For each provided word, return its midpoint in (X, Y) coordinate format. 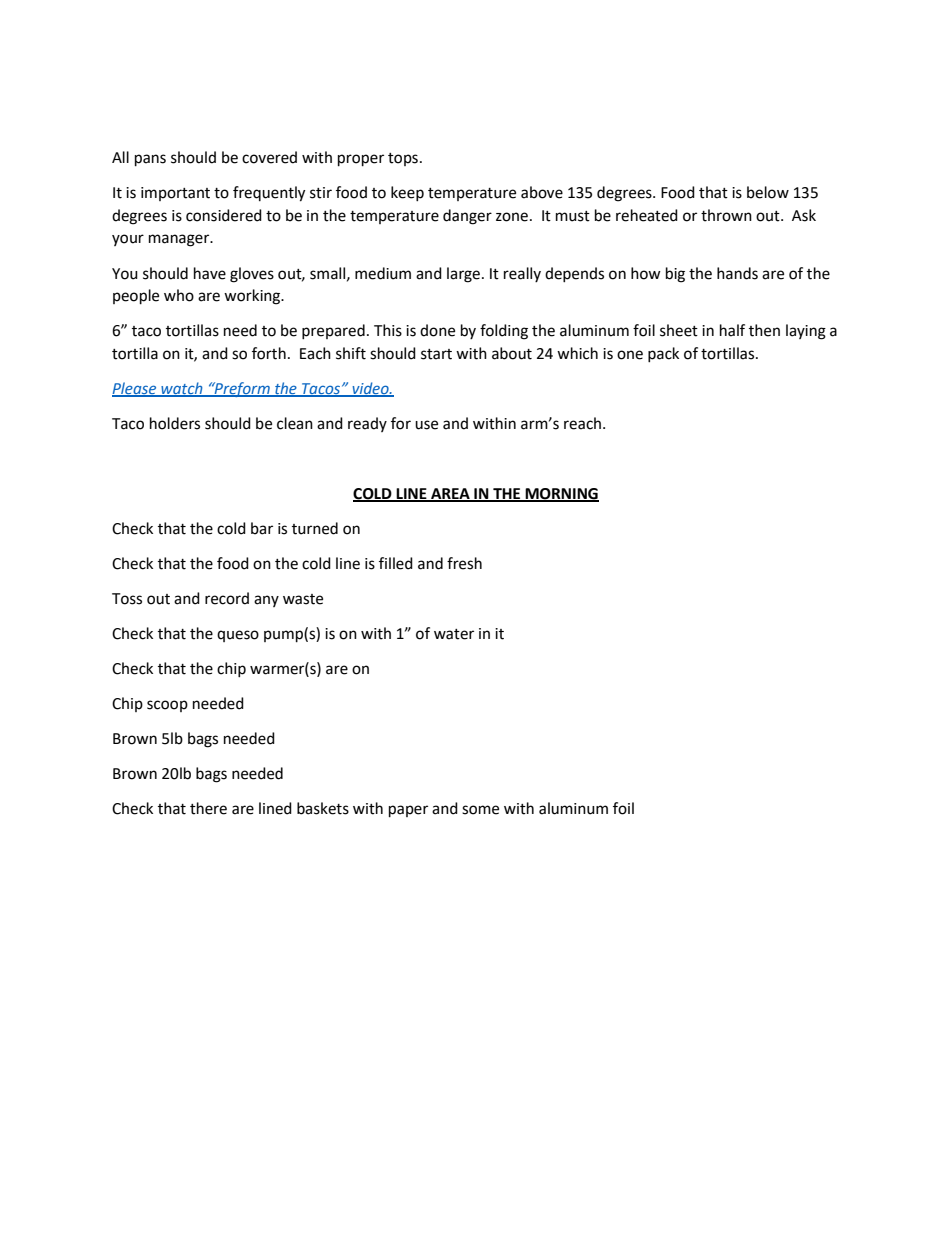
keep (407, 193)
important (175, 194)
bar (262, 528)
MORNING (561, 494)
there (208, 808)
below (768, 192)
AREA (450, 494)
